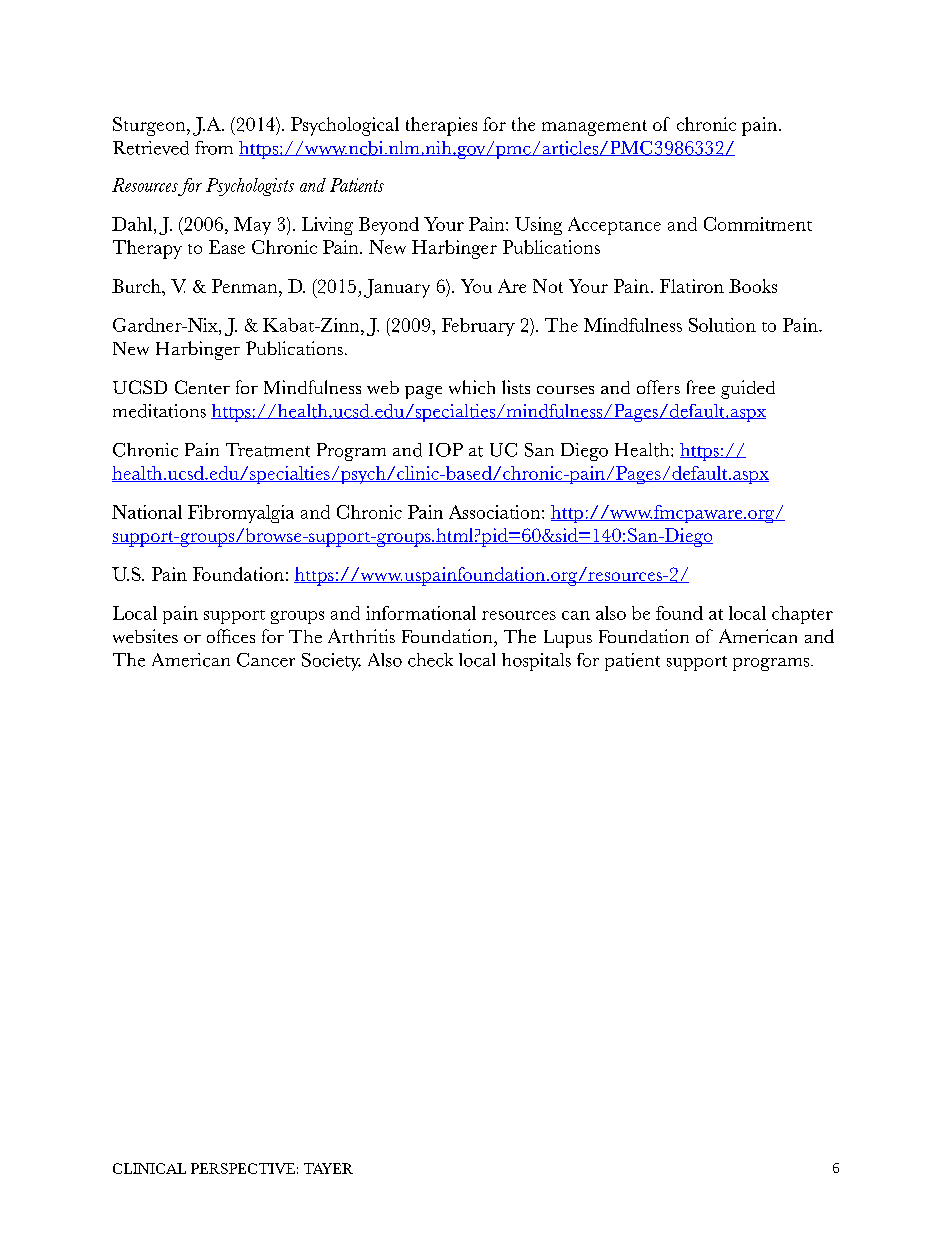  Describe the element at coordinates (214, 148) in the screenshot. I see `from` at that location.
